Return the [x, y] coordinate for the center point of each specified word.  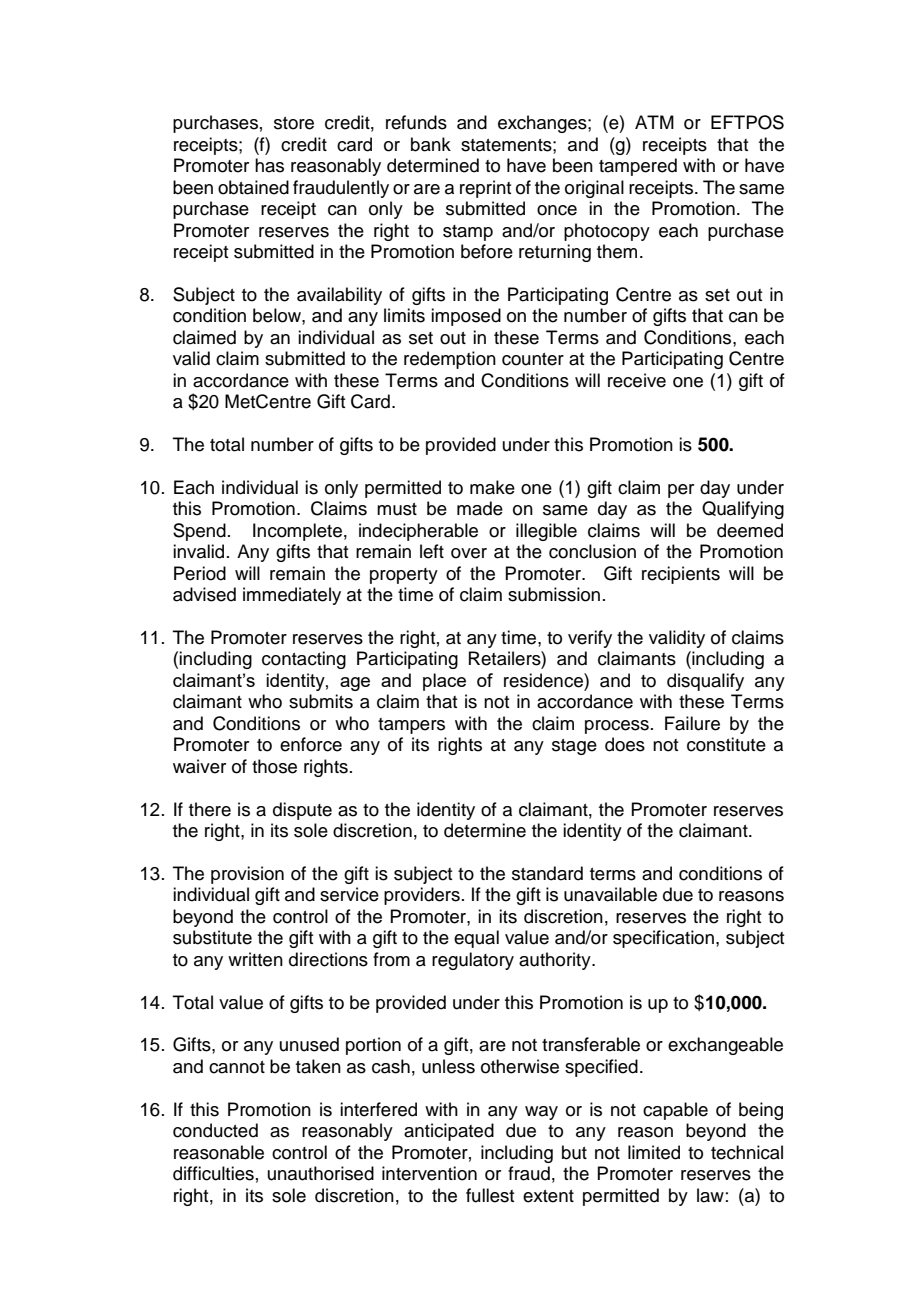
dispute [302, 811]
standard [547, 873]
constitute [726, 744]
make [492, 487]
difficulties [213, 1173]
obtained [253, 187]
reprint [485, 189]
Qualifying [743, 510]
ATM [654, 122]
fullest [490, 1195]
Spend [199, 532]
